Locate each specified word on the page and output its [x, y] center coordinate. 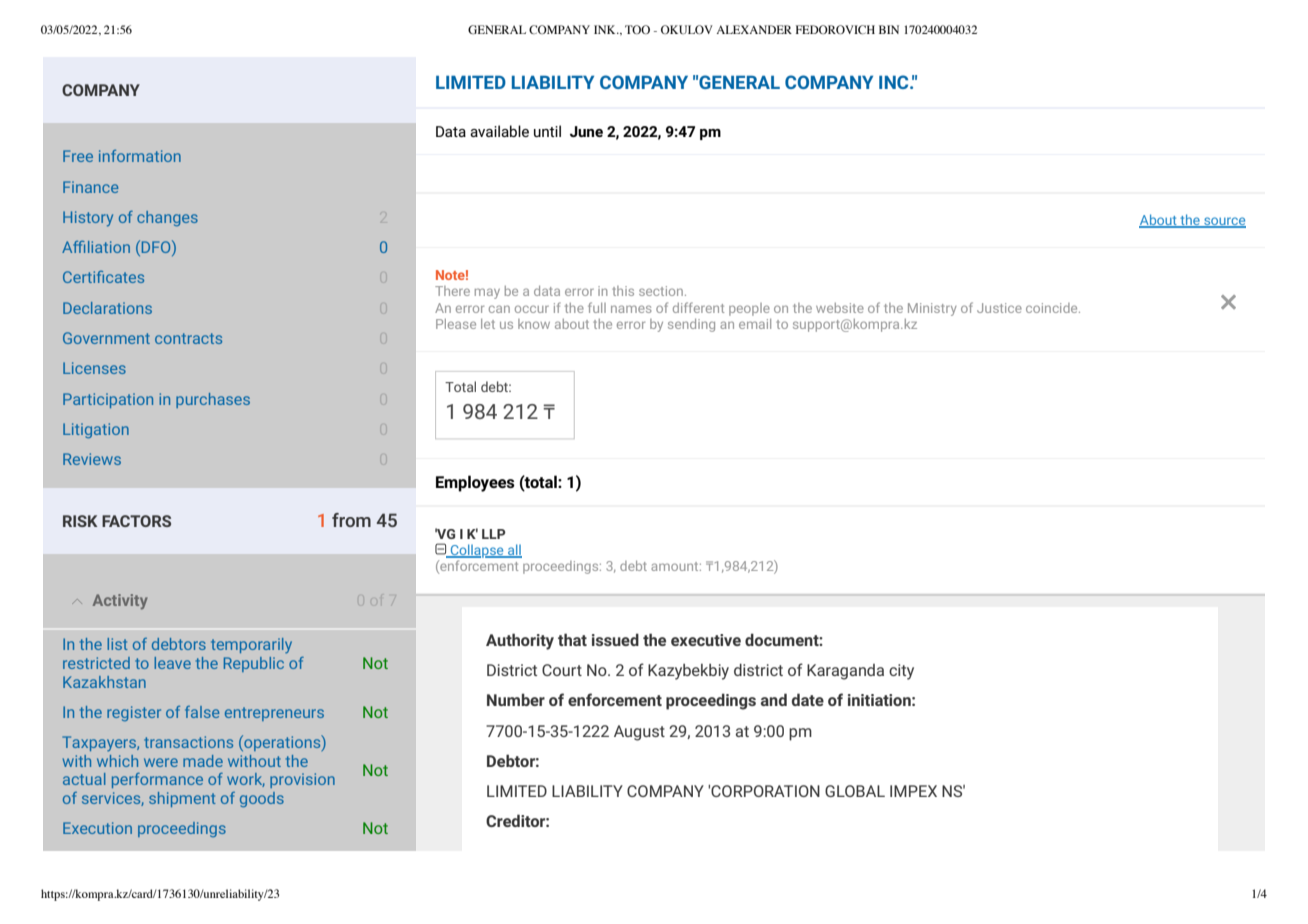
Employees [475, 483]
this [623, 291]
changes [167, 218]
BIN [889, 29]
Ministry [932, 309]
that [572, 639]
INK [606, 29]
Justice [999, 308]
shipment [182, 799]
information [140, 156]
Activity [120, 601]
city [901, 672]
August [639, 733]
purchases [213, 400]
